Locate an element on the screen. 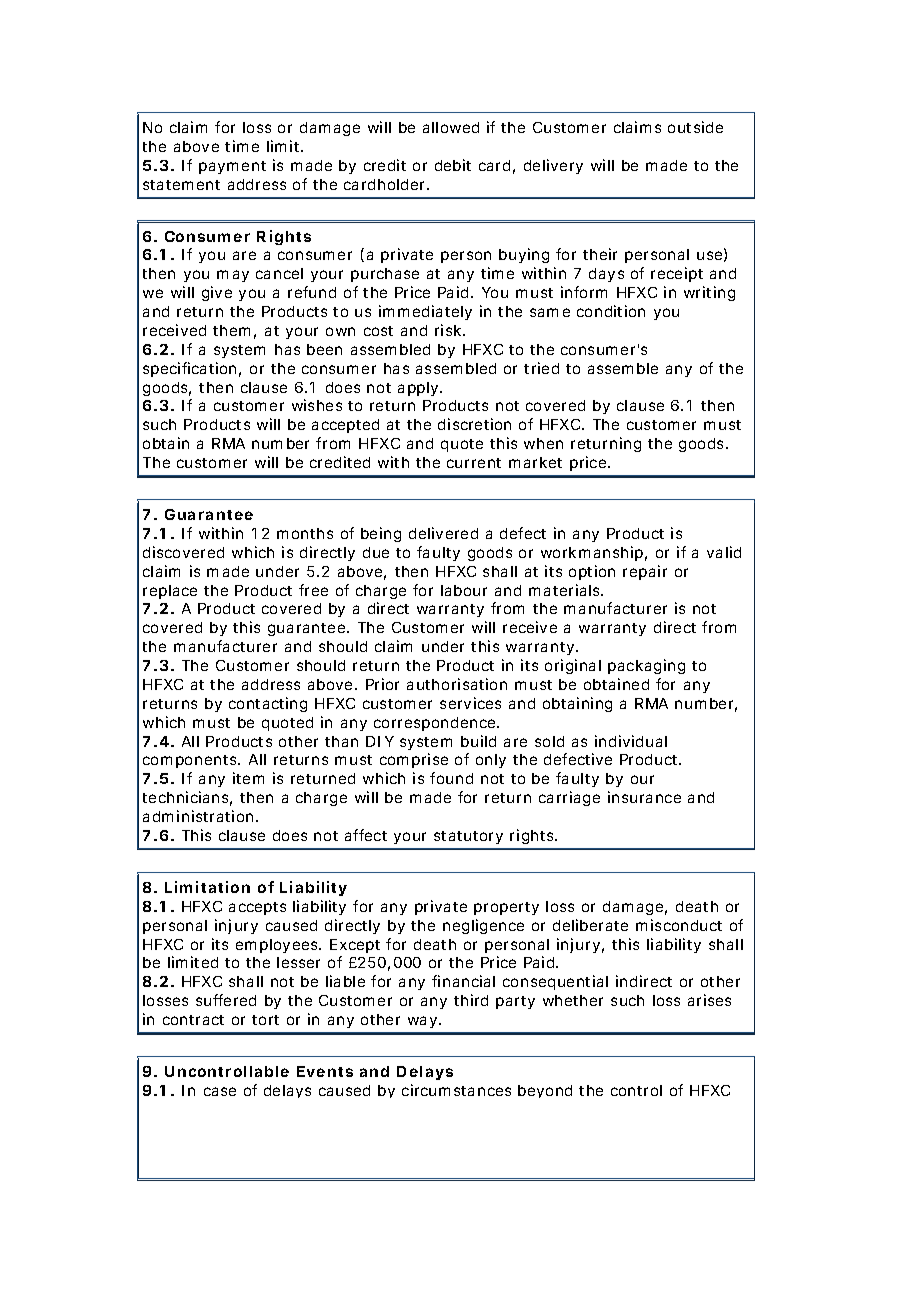 This screenshot has width=924, height=1308. debit is located at coordinates (453, 165).
